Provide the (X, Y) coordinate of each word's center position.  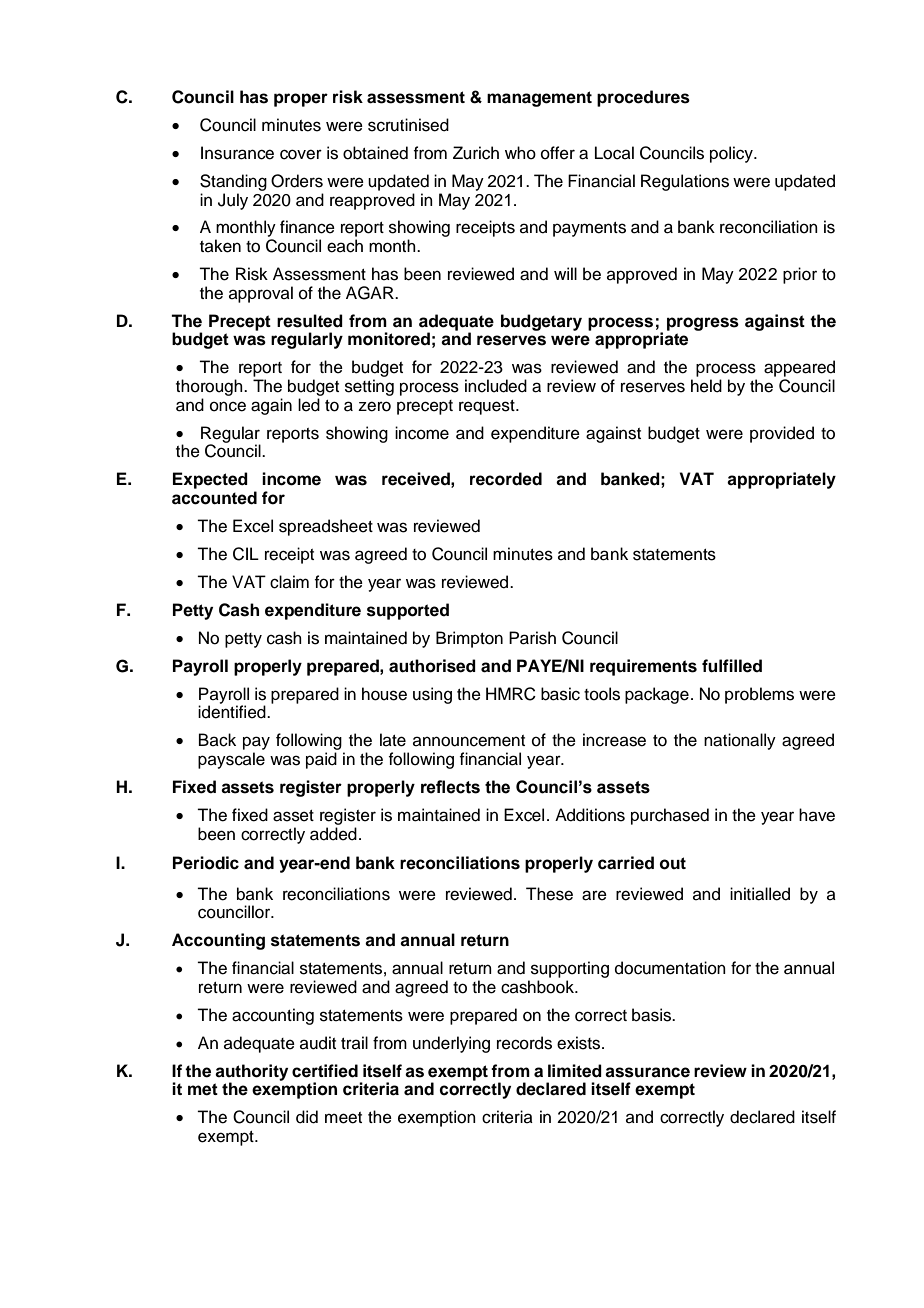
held (706, 386)
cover (301, 154)
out (673, 863)
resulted (310, 321)
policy (732, 154)
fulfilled (732, 666)
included (496, 386)
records (524, 1043)
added (333, 834)
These (549, 894)
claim (289, 582)
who (520, 153)
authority (251, 1073)
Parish (532, 638)
